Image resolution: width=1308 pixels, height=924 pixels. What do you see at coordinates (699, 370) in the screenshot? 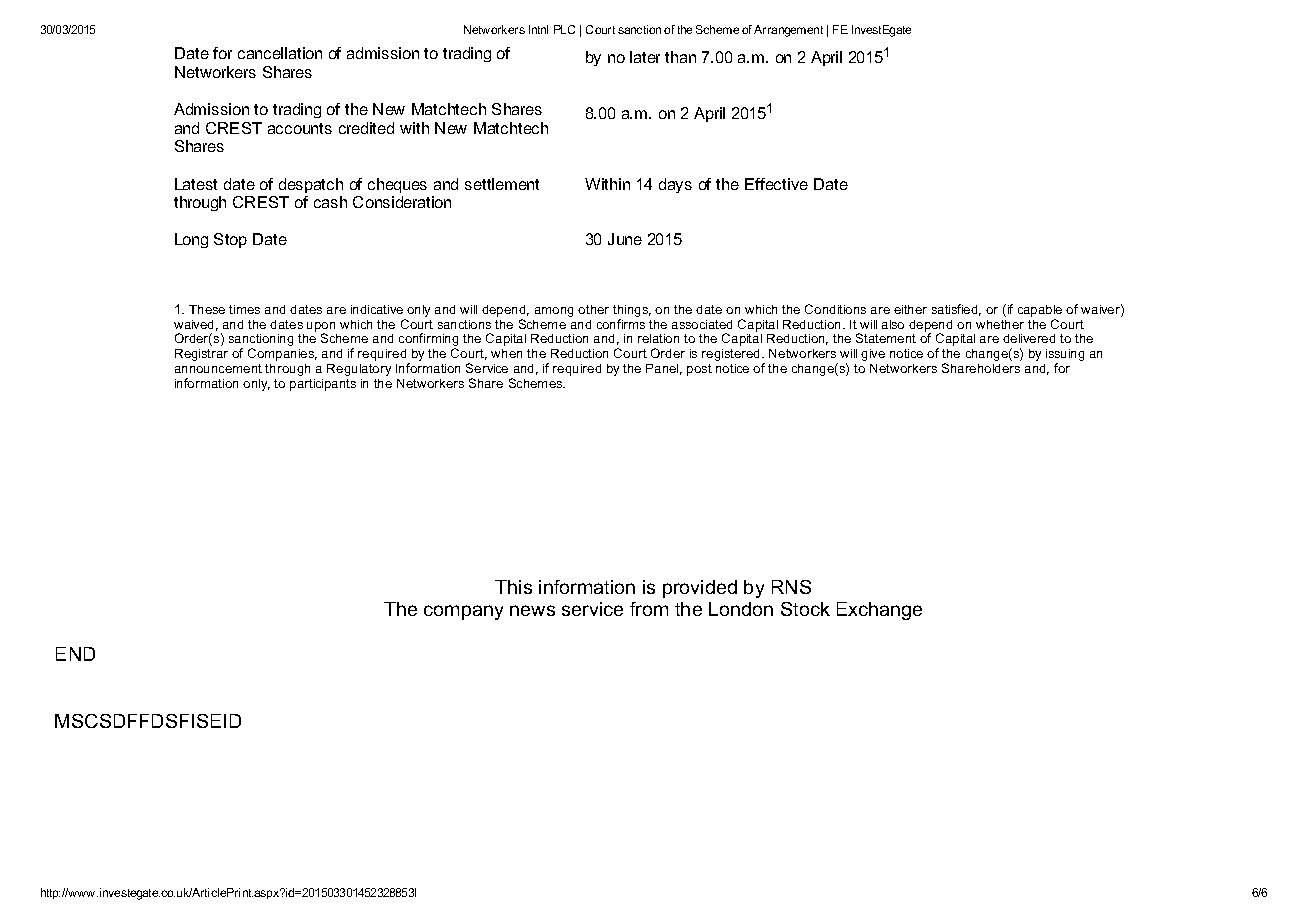
I see `post` at bounding box center [699, 370].
